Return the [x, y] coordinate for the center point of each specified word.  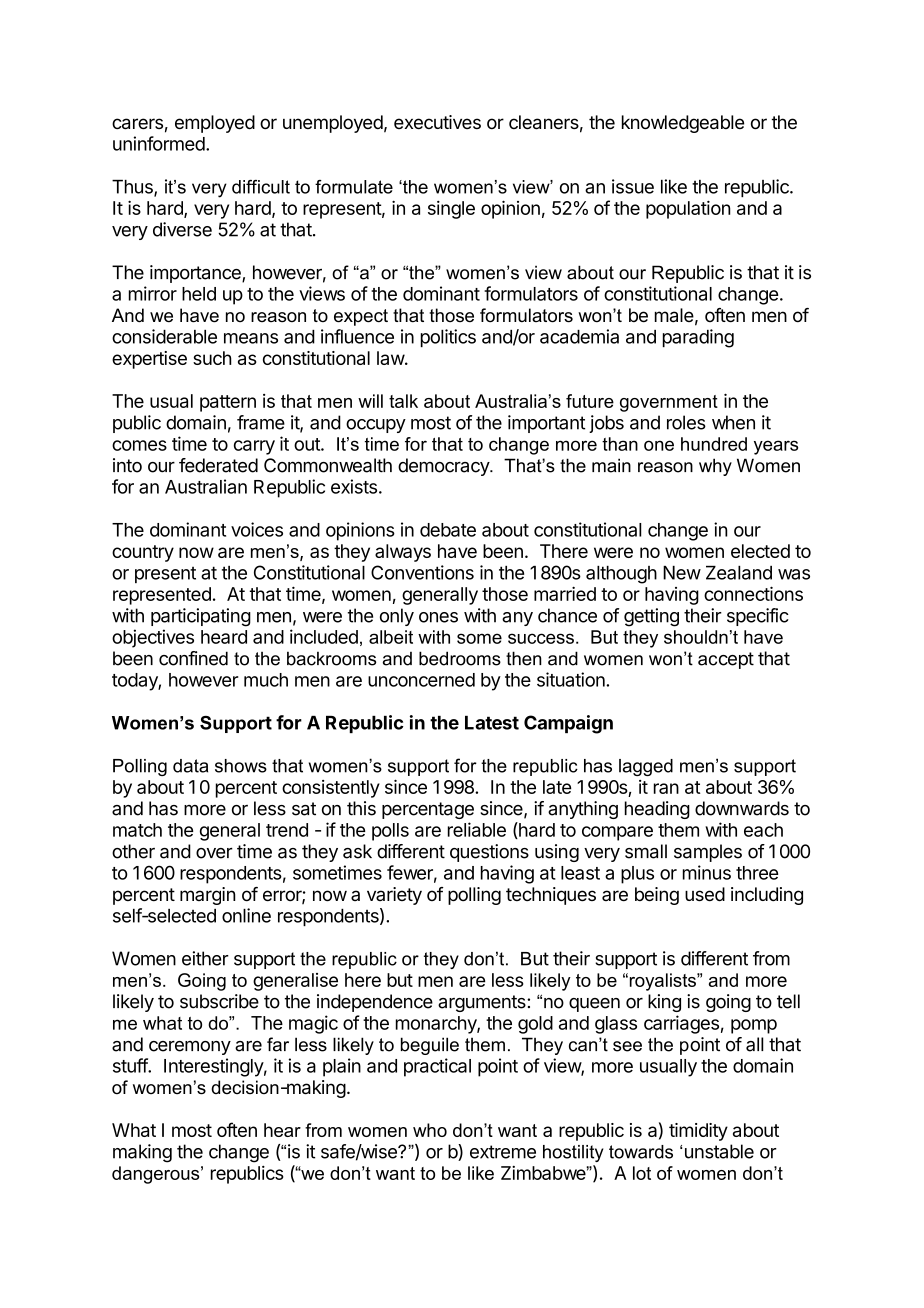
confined [193, 658]
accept [726, 660]
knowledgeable [683, 124]
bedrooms [460, 658]
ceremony [190, 1048]
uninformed [159, 143]
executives [437, 122]
